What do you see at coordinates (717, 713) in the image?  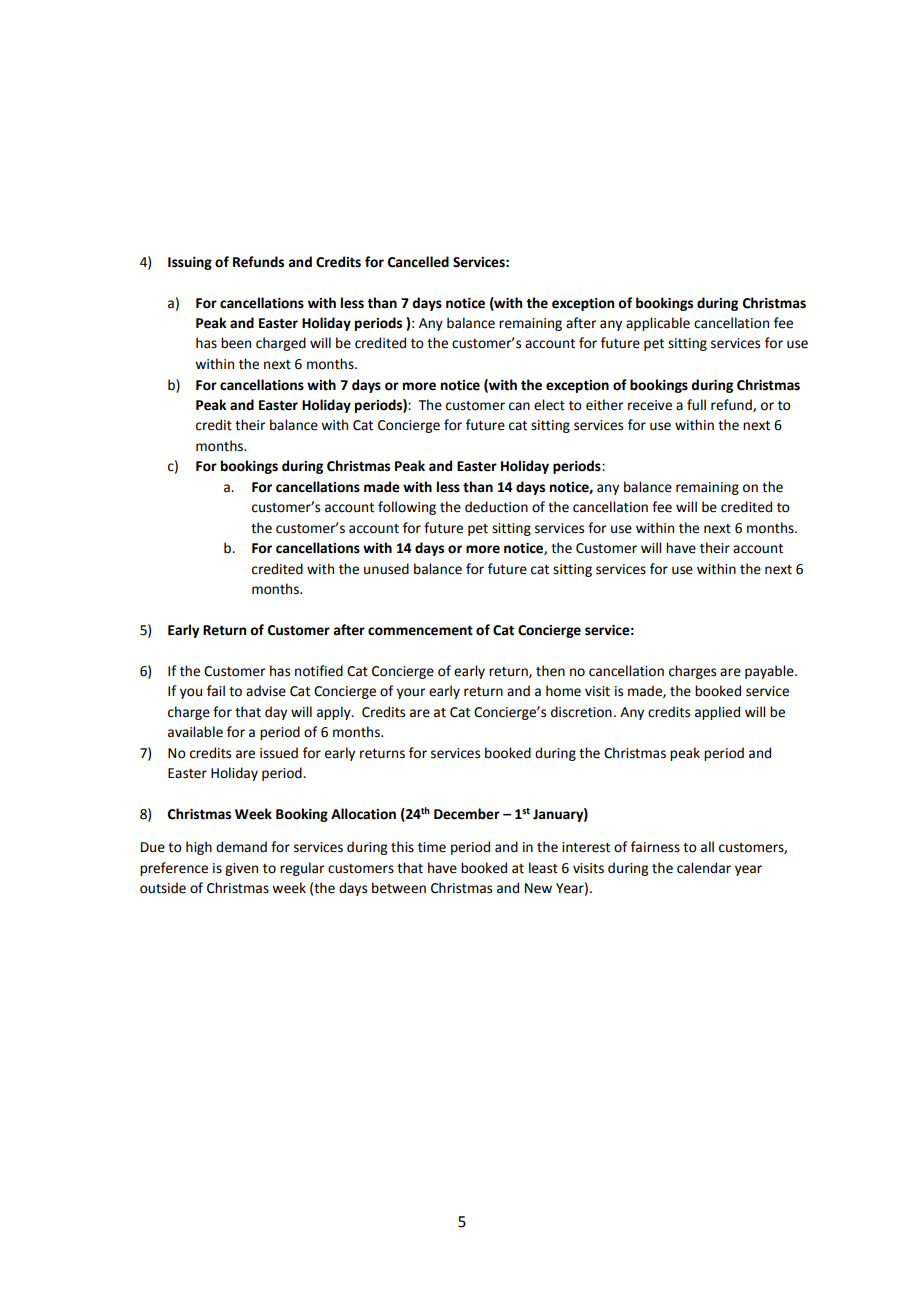 I see `applied` at bounding box center [717, 713].
